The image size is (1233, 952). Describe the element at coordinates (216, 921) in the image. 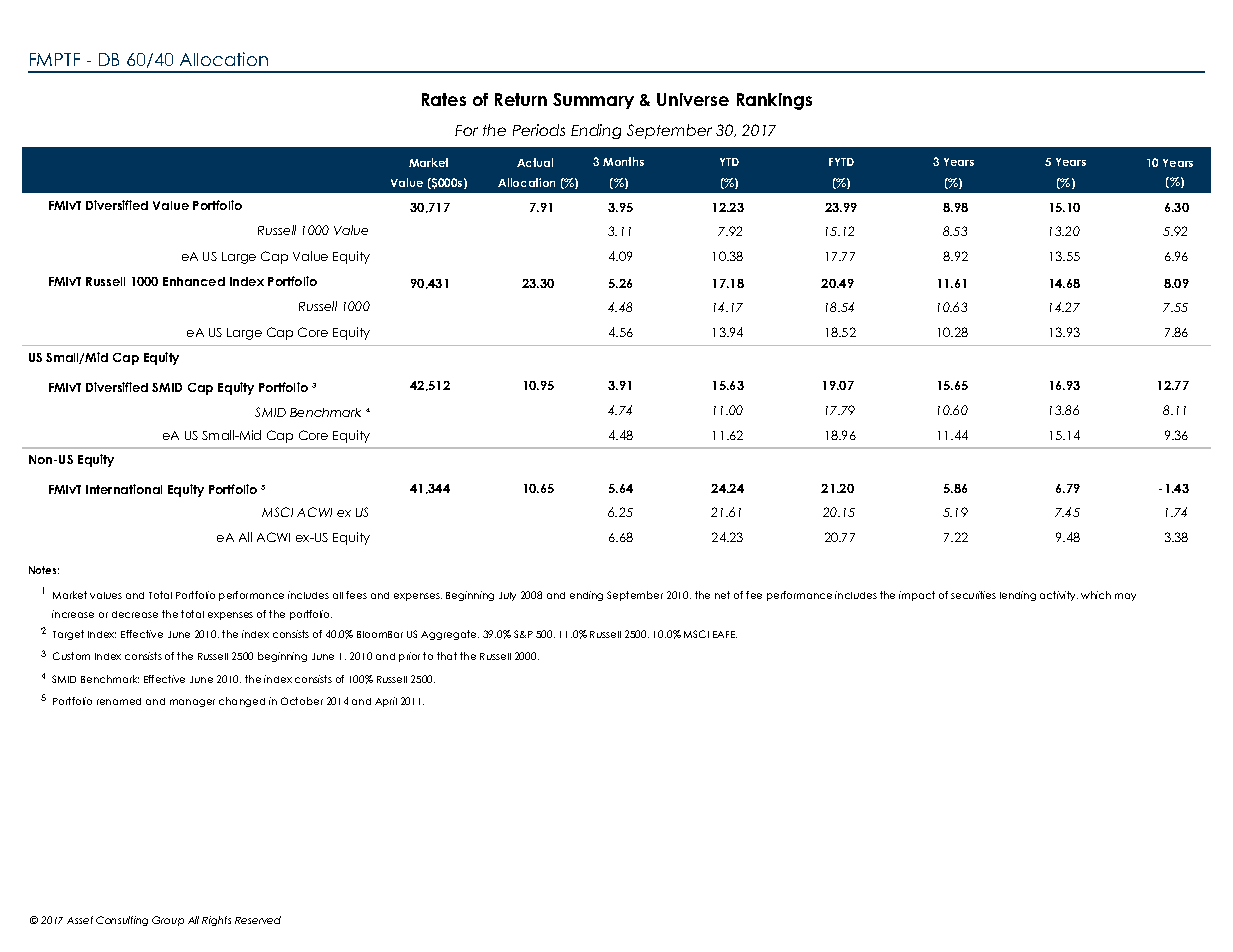

I see `Rights` at that location.
